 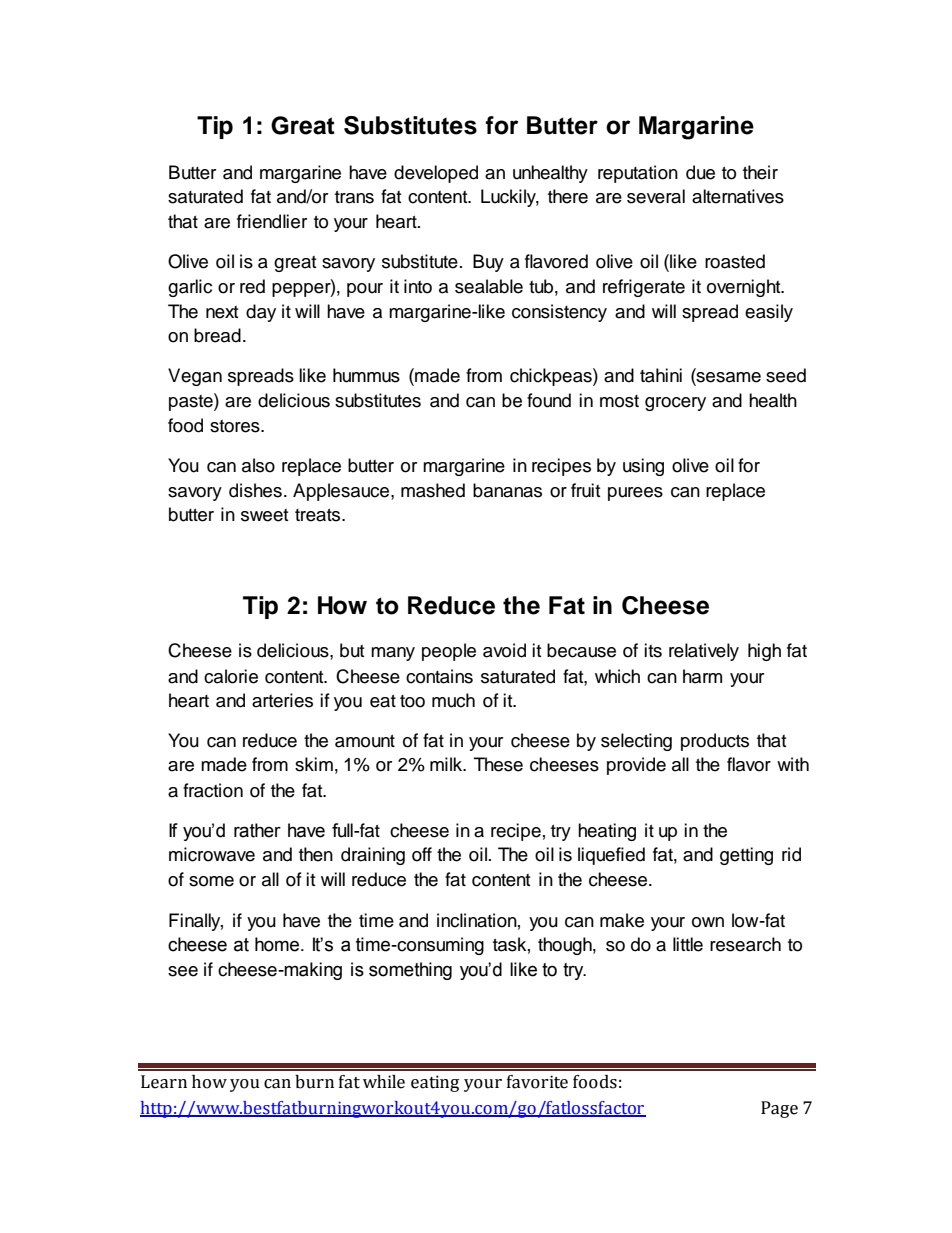 What do you see at coordinates (704, 652) in the document?
I see `relatively` at bounding box center [704, 652].
